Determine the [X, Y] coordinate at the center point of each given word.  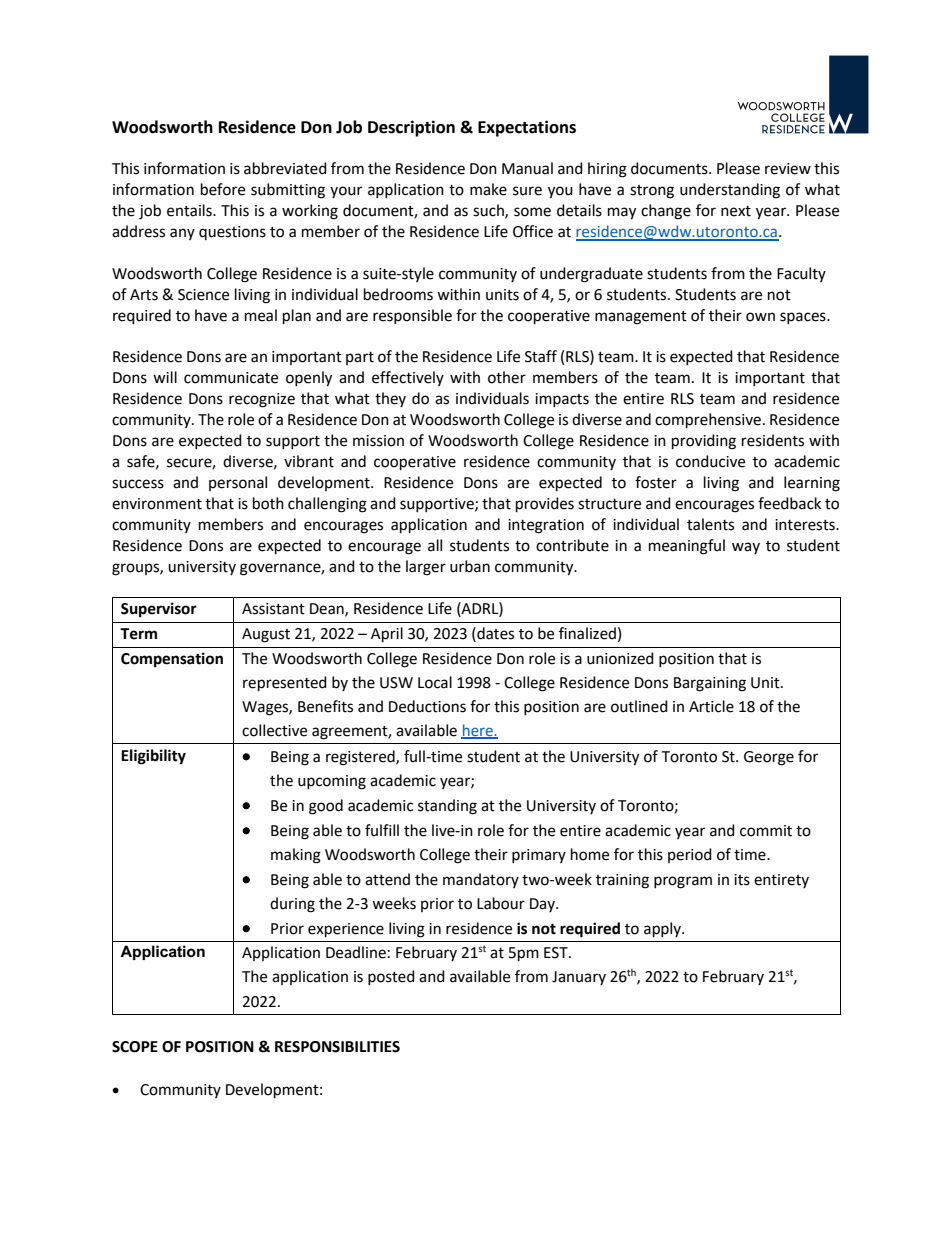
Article [711, 706]
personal [238, 483]
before [223, 189]
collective [274, 730]
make [488, 189]
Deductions [427, 706]
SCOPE [135, 1047]
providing [704, 442]
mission [378, 441]
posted [391, 977]
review [788, 169]
